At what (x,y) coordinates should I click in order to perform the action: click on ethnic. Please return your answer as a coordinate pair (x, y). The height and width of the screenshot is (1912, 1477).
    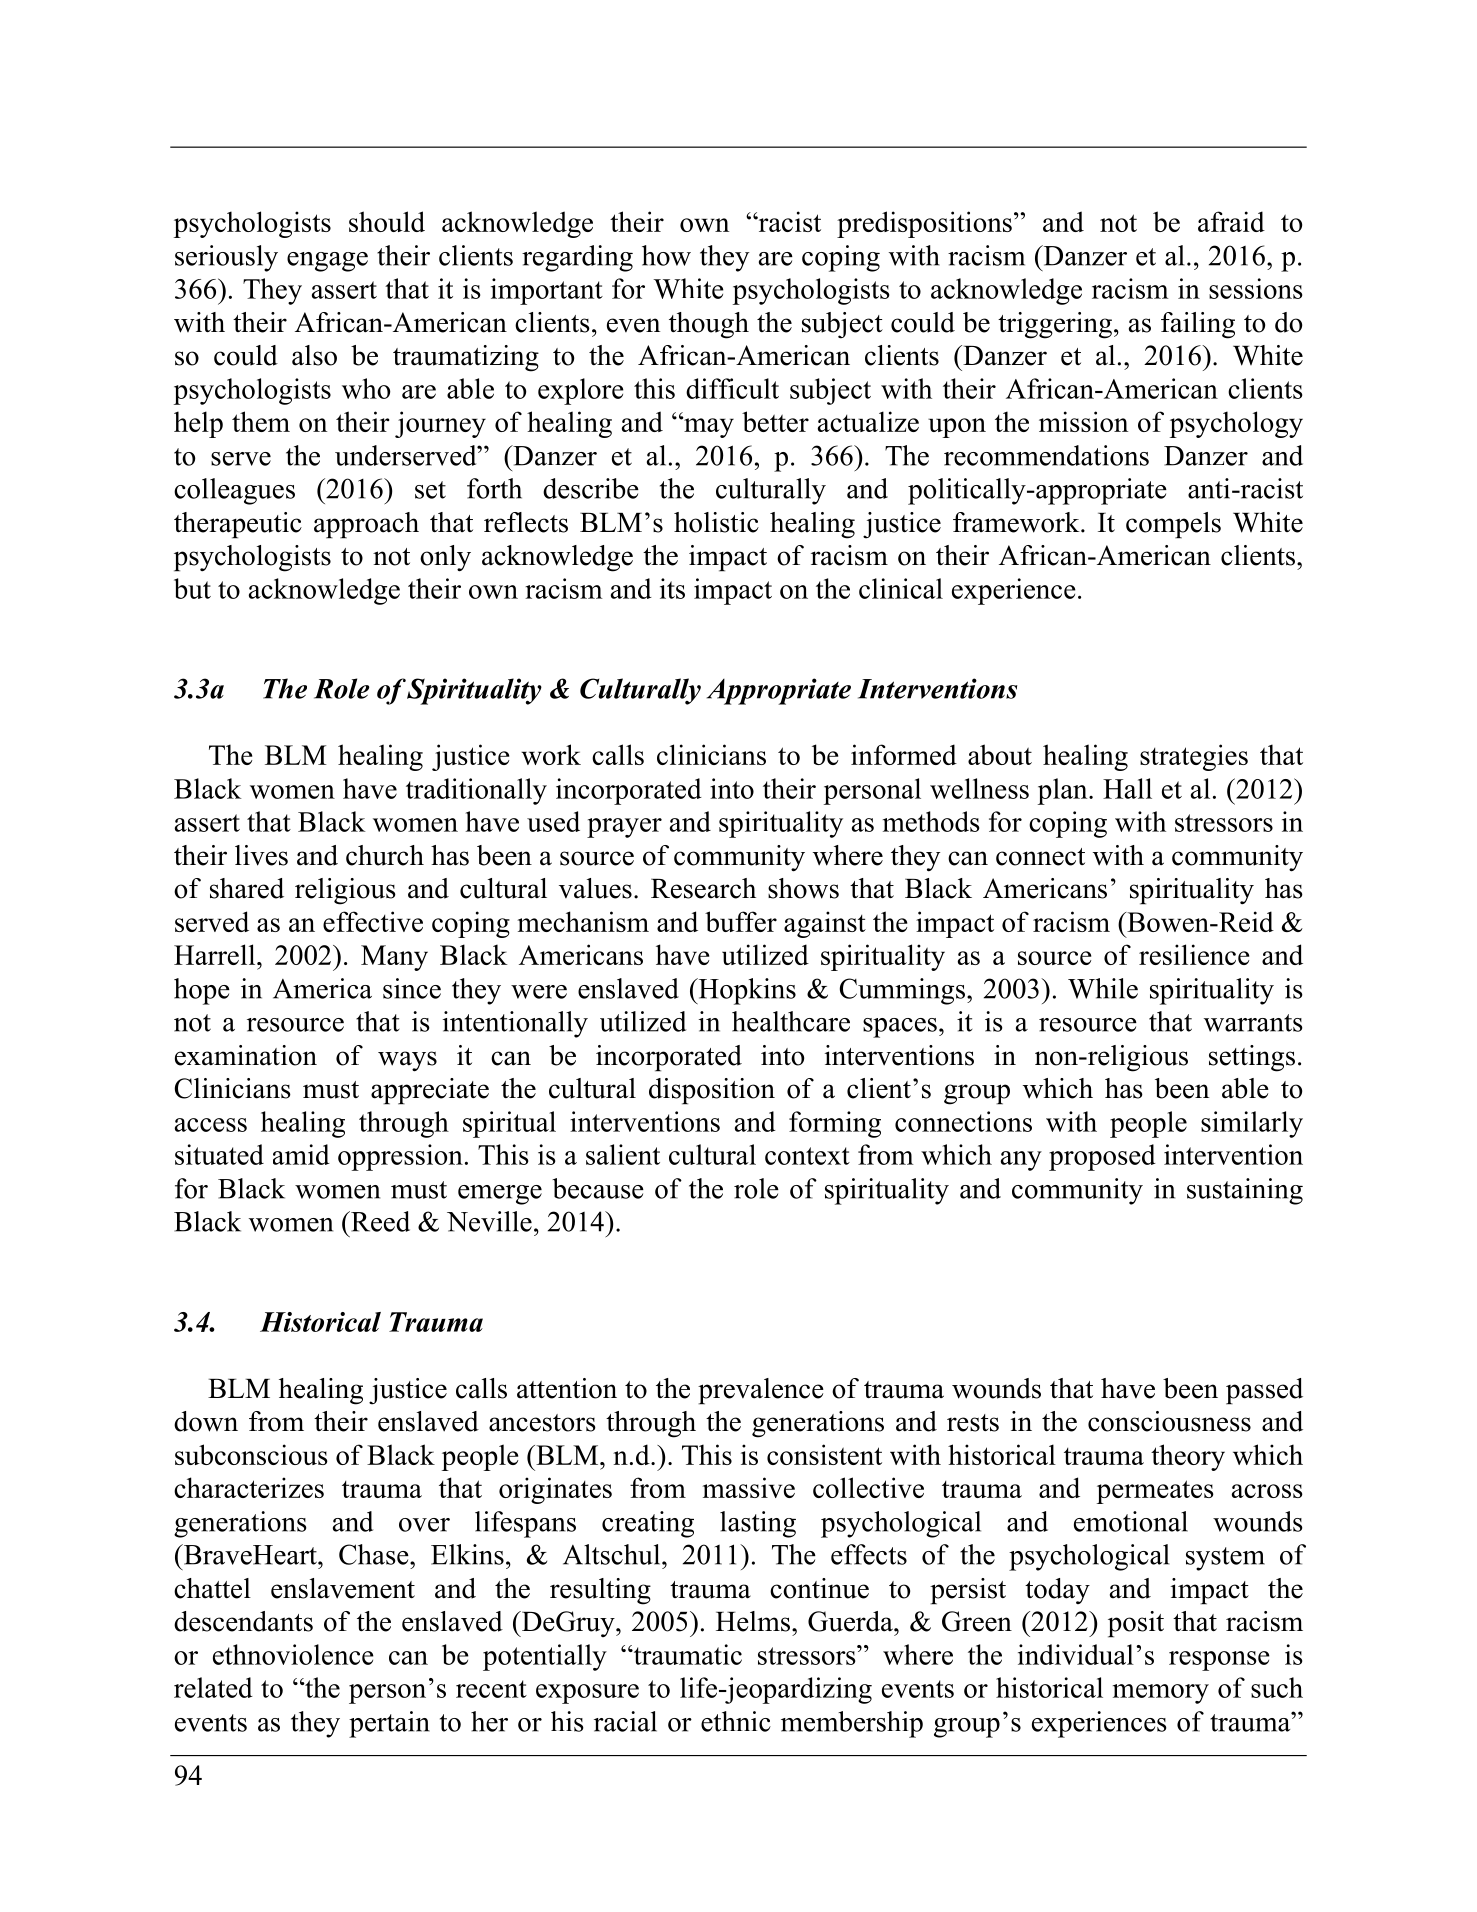
    Looking at the image, I should click on (736, 1721).
